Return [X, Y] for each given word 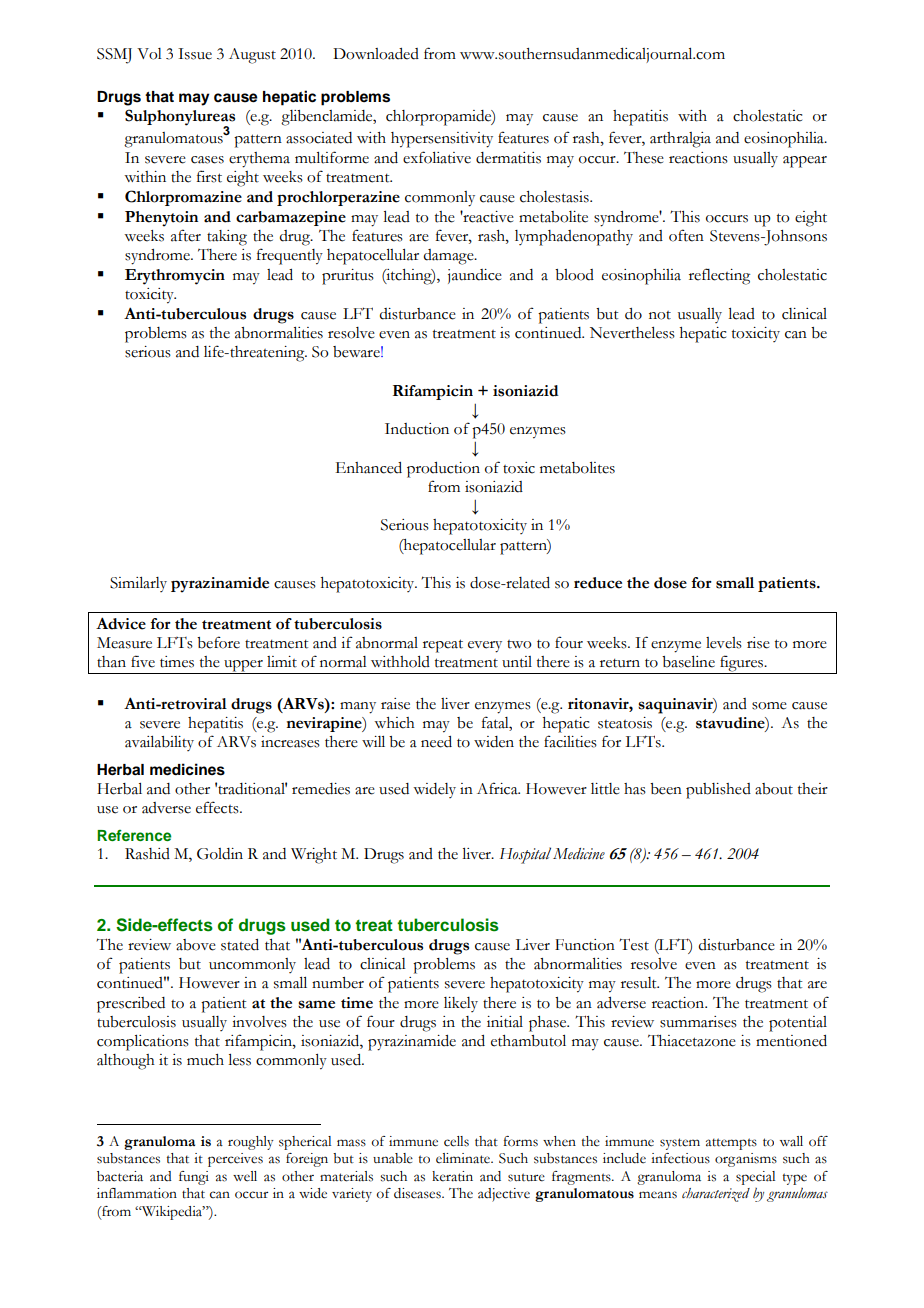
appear [805, 162]
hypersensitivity [442, 140]
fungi [194, 1178]
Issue [195, 54]
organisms [746, 1160]
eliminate [464, 1158]
